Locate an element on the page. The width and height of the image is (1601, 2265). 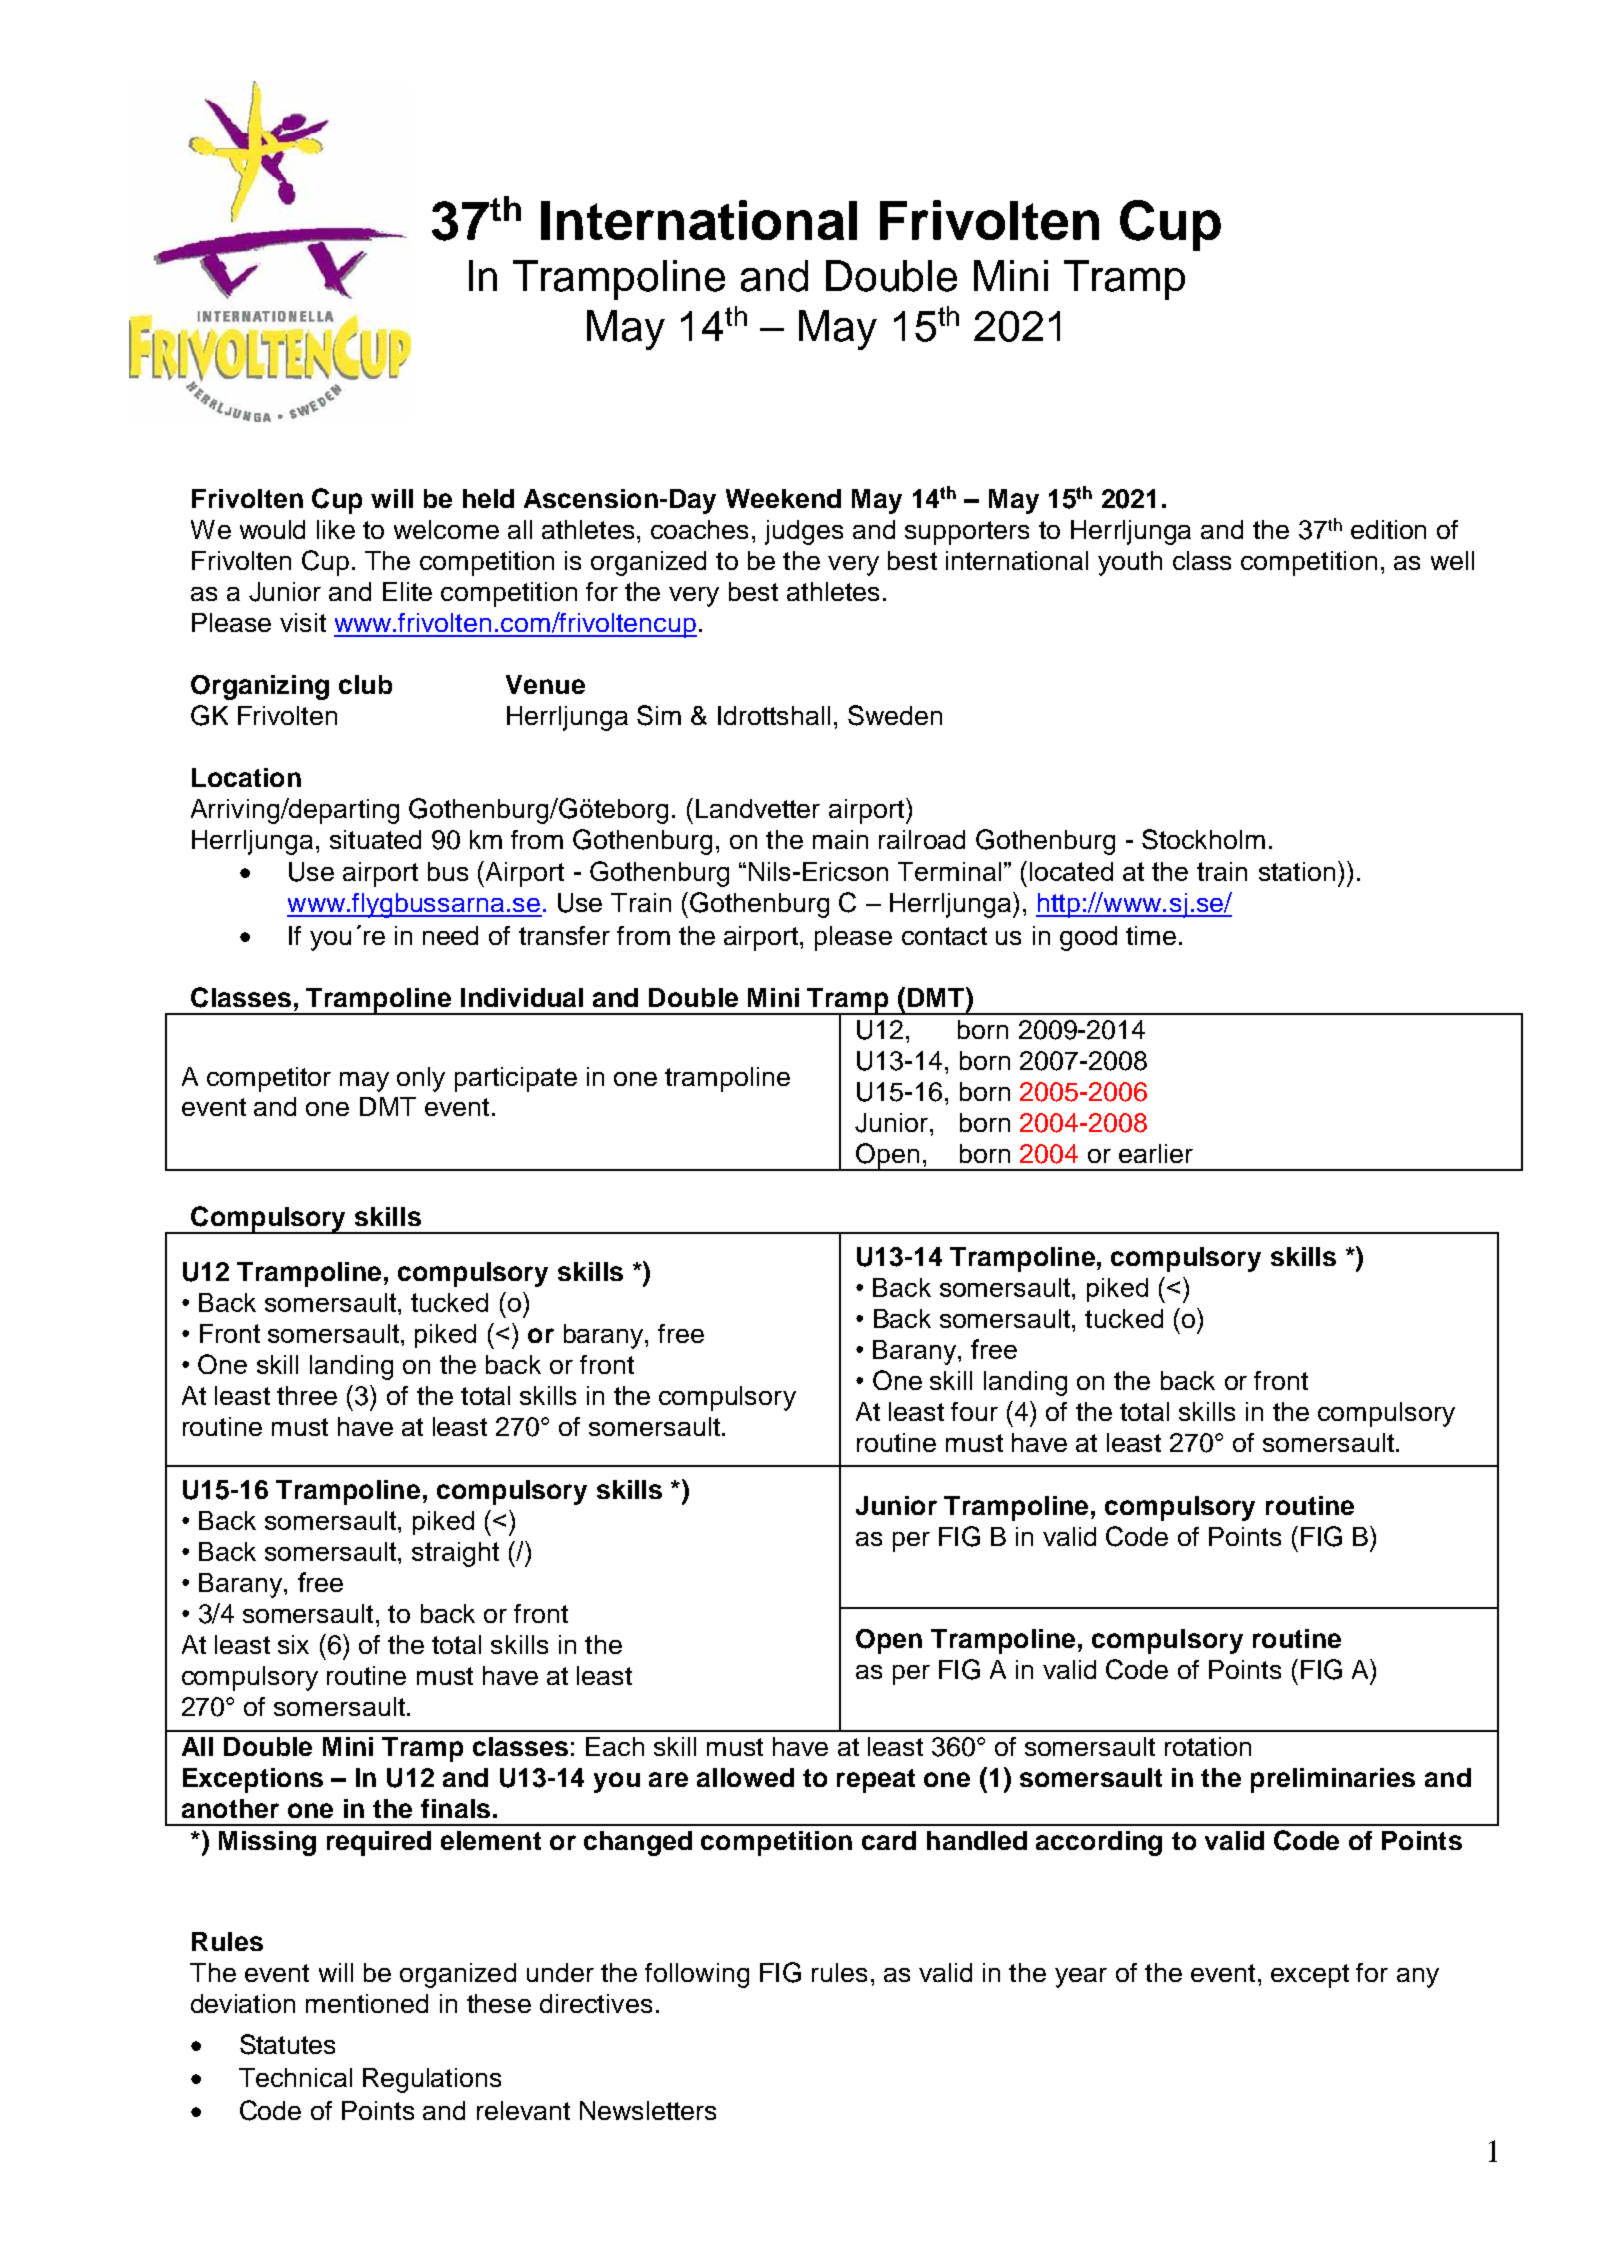
earlier is located at coordinates (1156, 1153).
